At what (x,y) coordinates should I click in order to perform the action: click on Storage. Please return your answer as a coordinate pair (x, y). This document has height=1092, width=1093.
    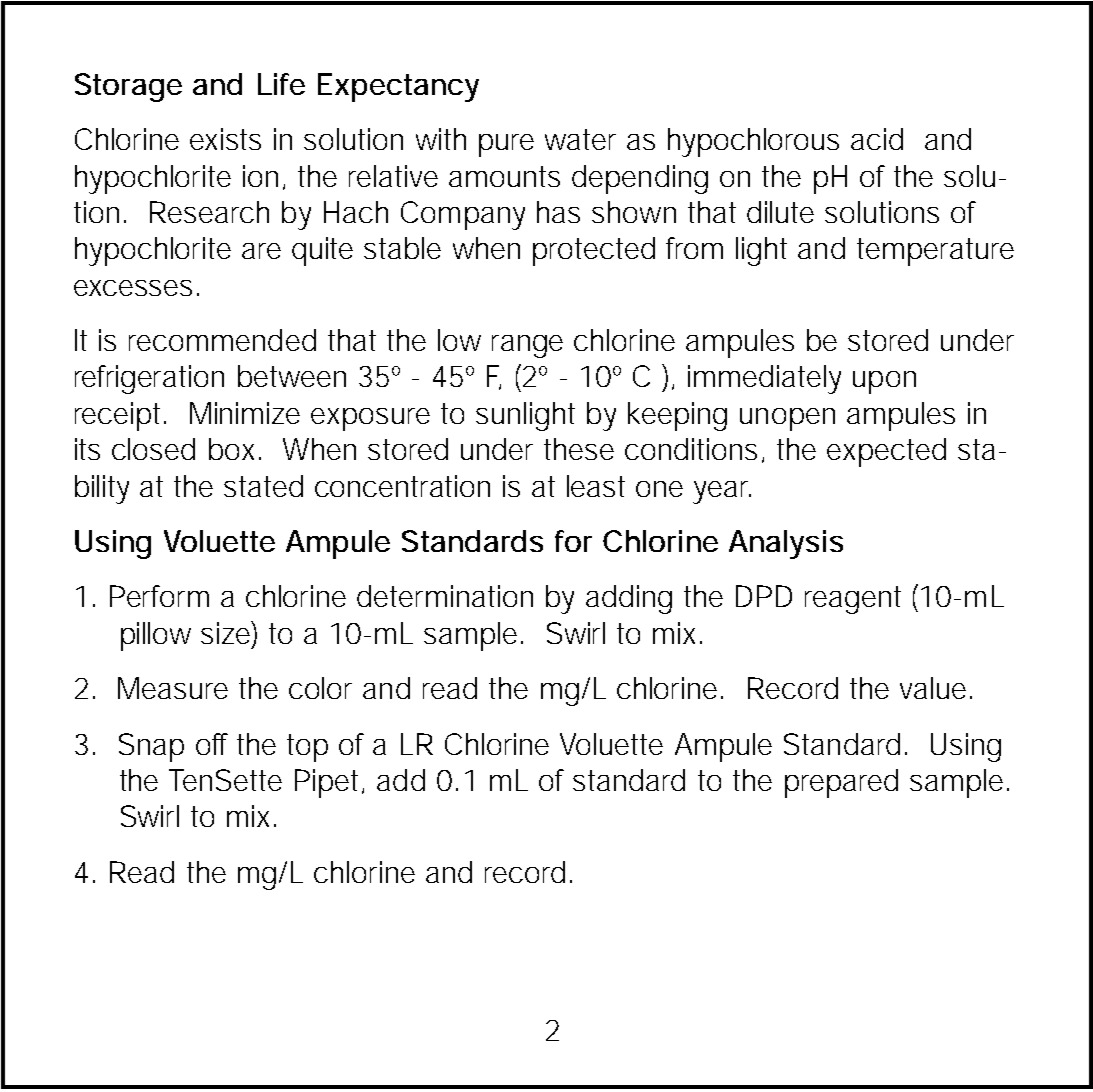
    Looking at the image, I should click on (128, 87).
